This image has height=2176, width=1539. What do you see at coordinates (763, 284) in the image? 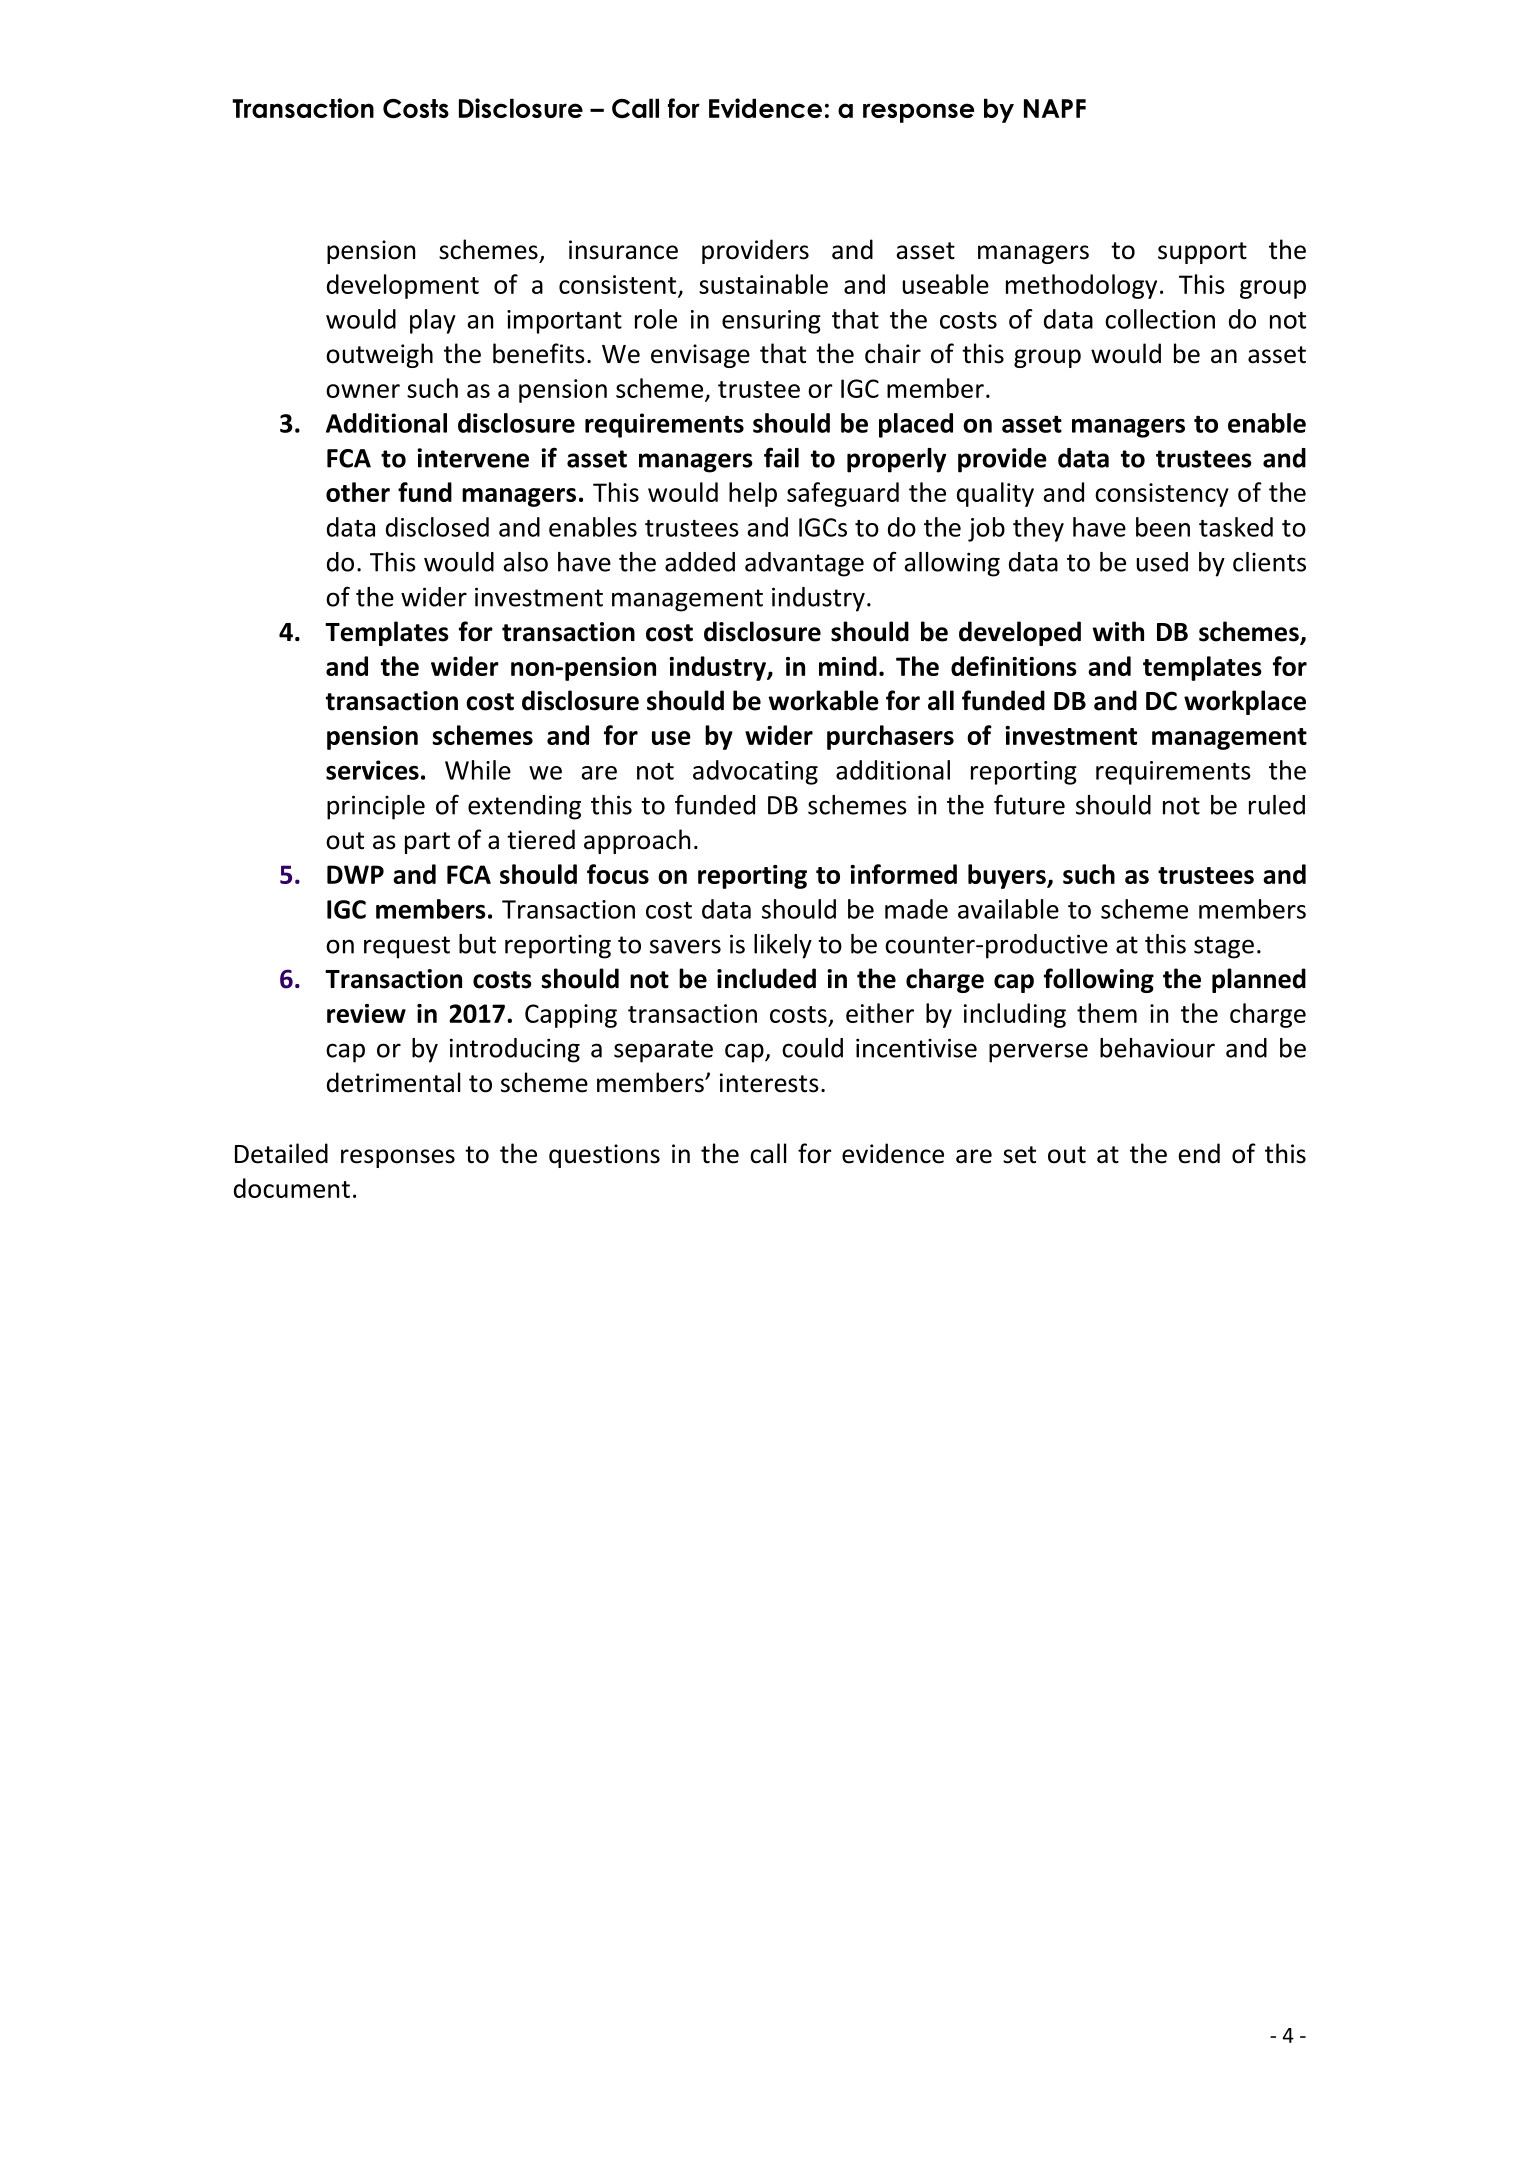
I see `sustainable` at bounding box center [763, 284].
